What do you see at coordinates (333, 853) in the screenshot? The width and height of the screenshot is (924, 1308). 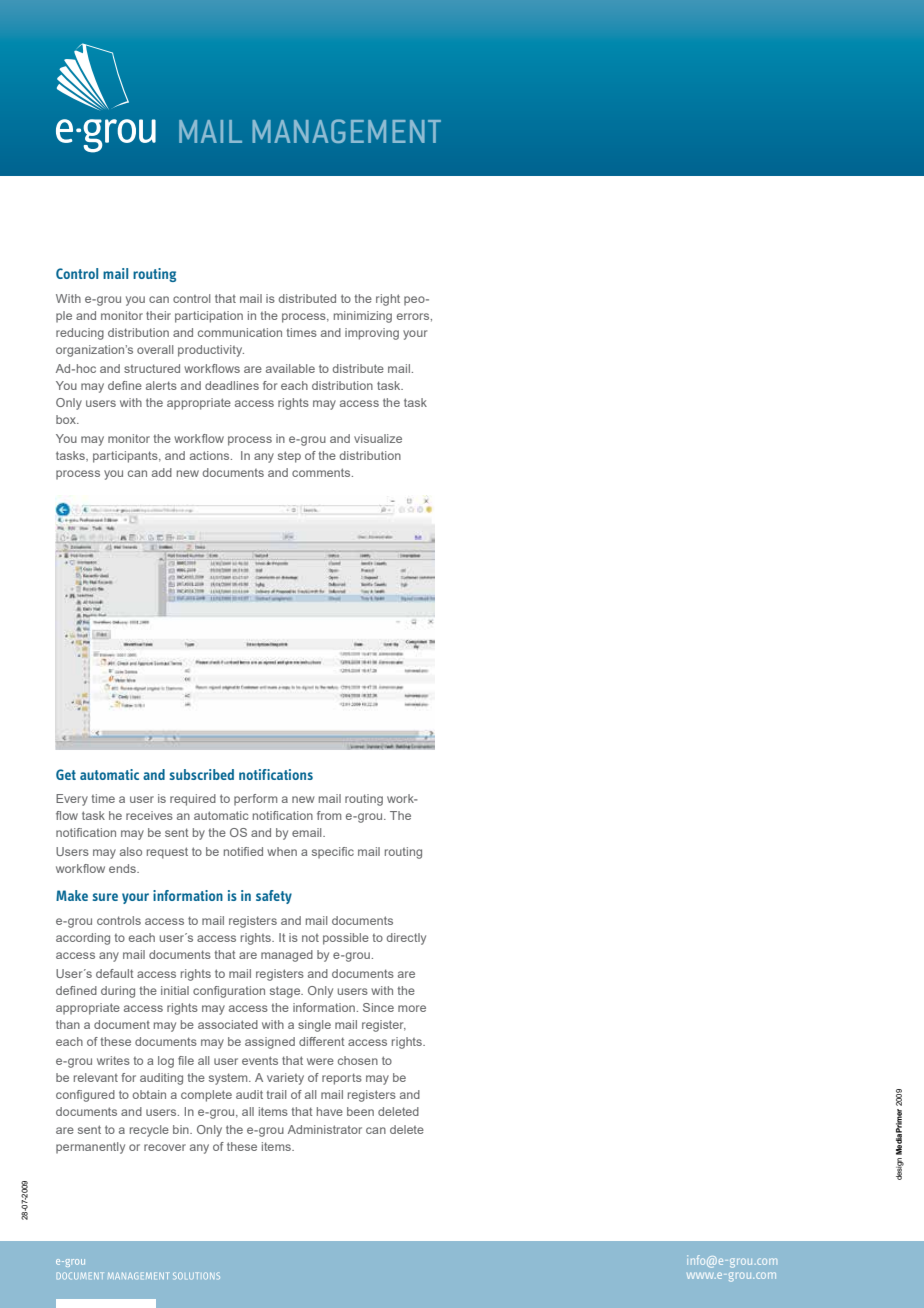 I see `specific` at bounding box center [333, 853].
